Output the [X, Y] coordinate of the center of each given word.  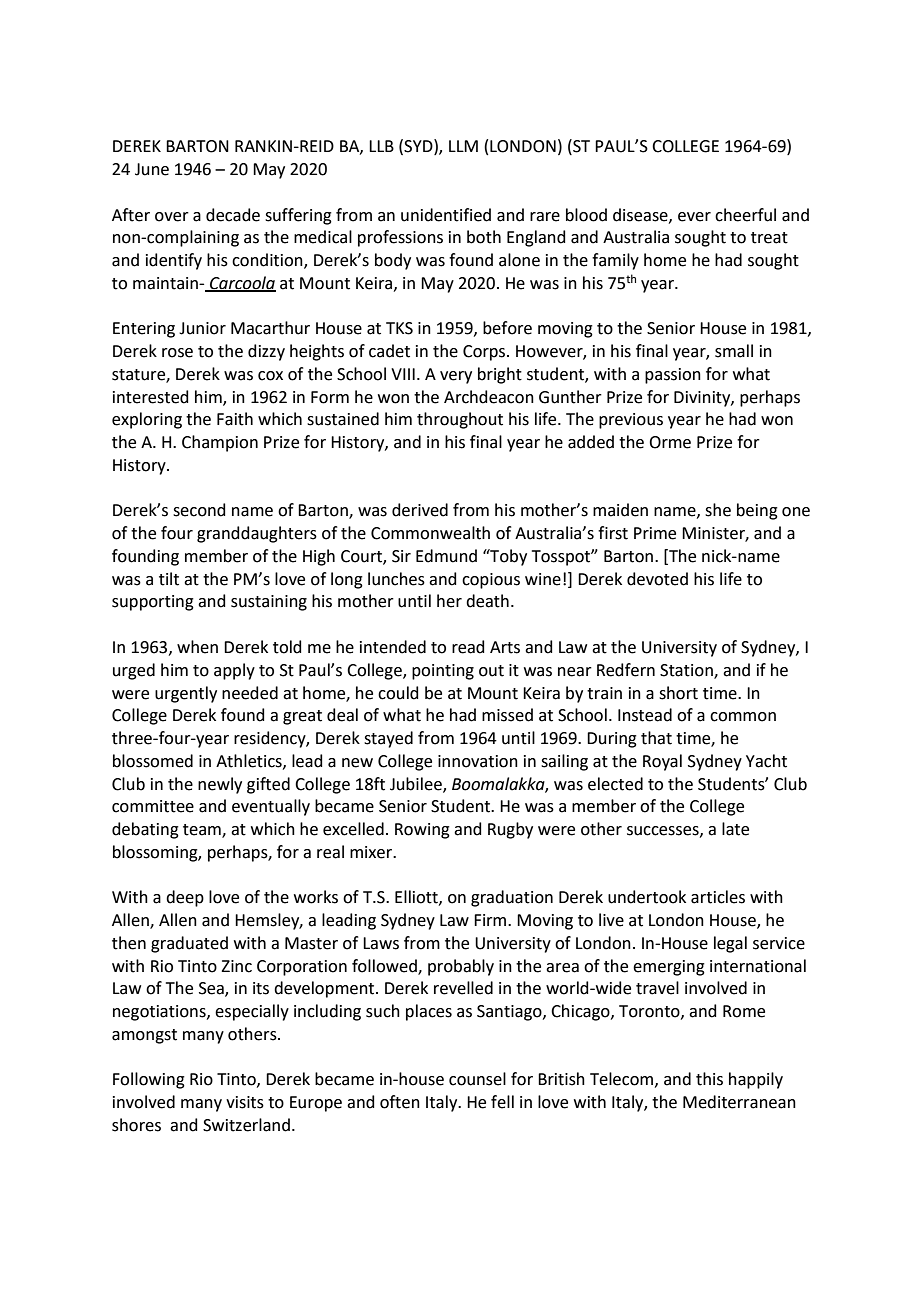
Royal [662, 762]
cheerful [745, 215]
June [152, 169]
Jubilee [417, 784]
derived [420, 510]
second [199, 510]
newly [220, 785]
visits [245, 1102]
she [718, 510]
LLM [463, 146]
